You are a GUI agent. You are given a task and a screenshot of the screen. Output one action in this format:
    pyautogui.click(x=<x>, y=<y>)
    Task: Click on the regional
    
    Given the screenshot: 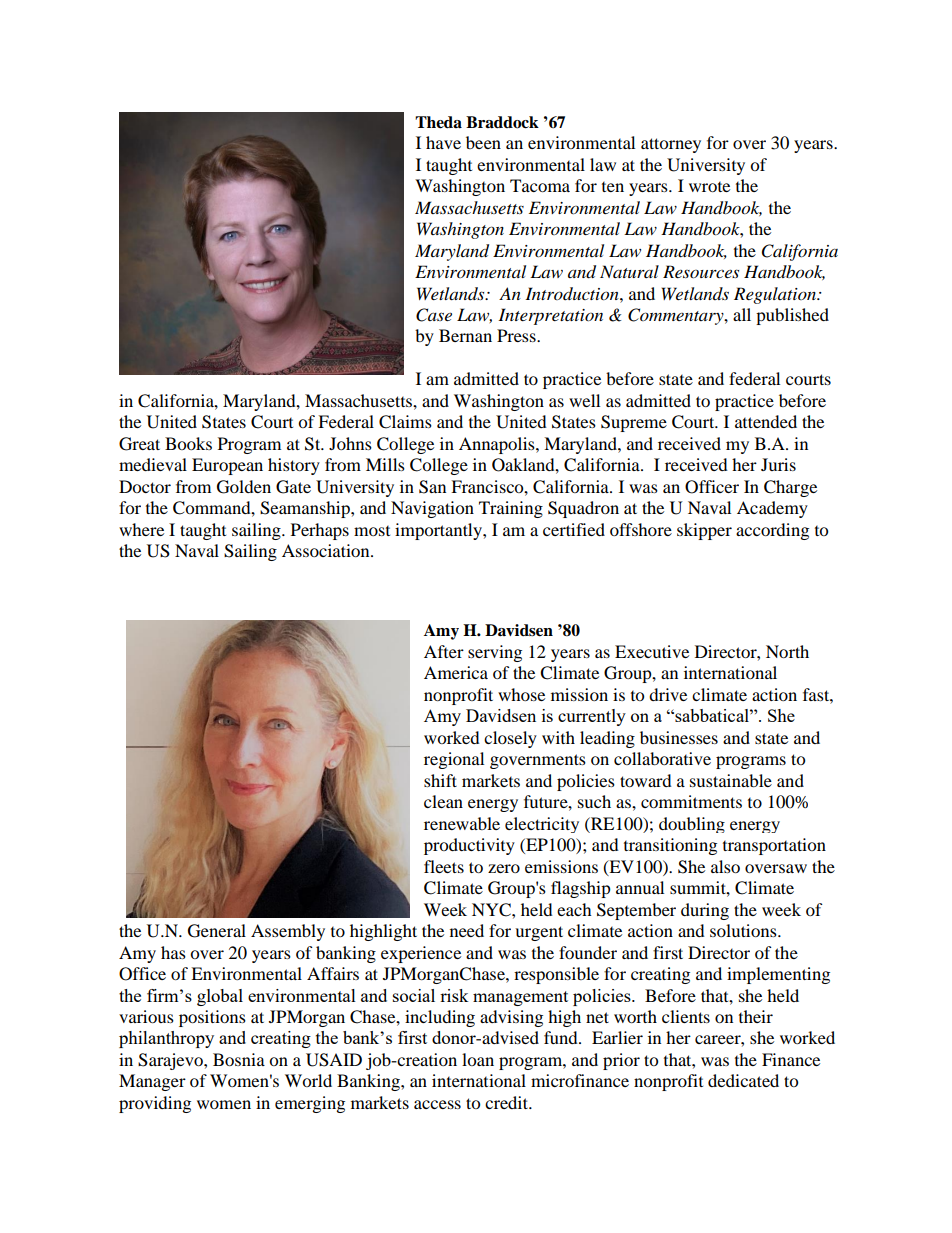 What is the action you would take?
    pyautogui.click(x=454, y=760)
